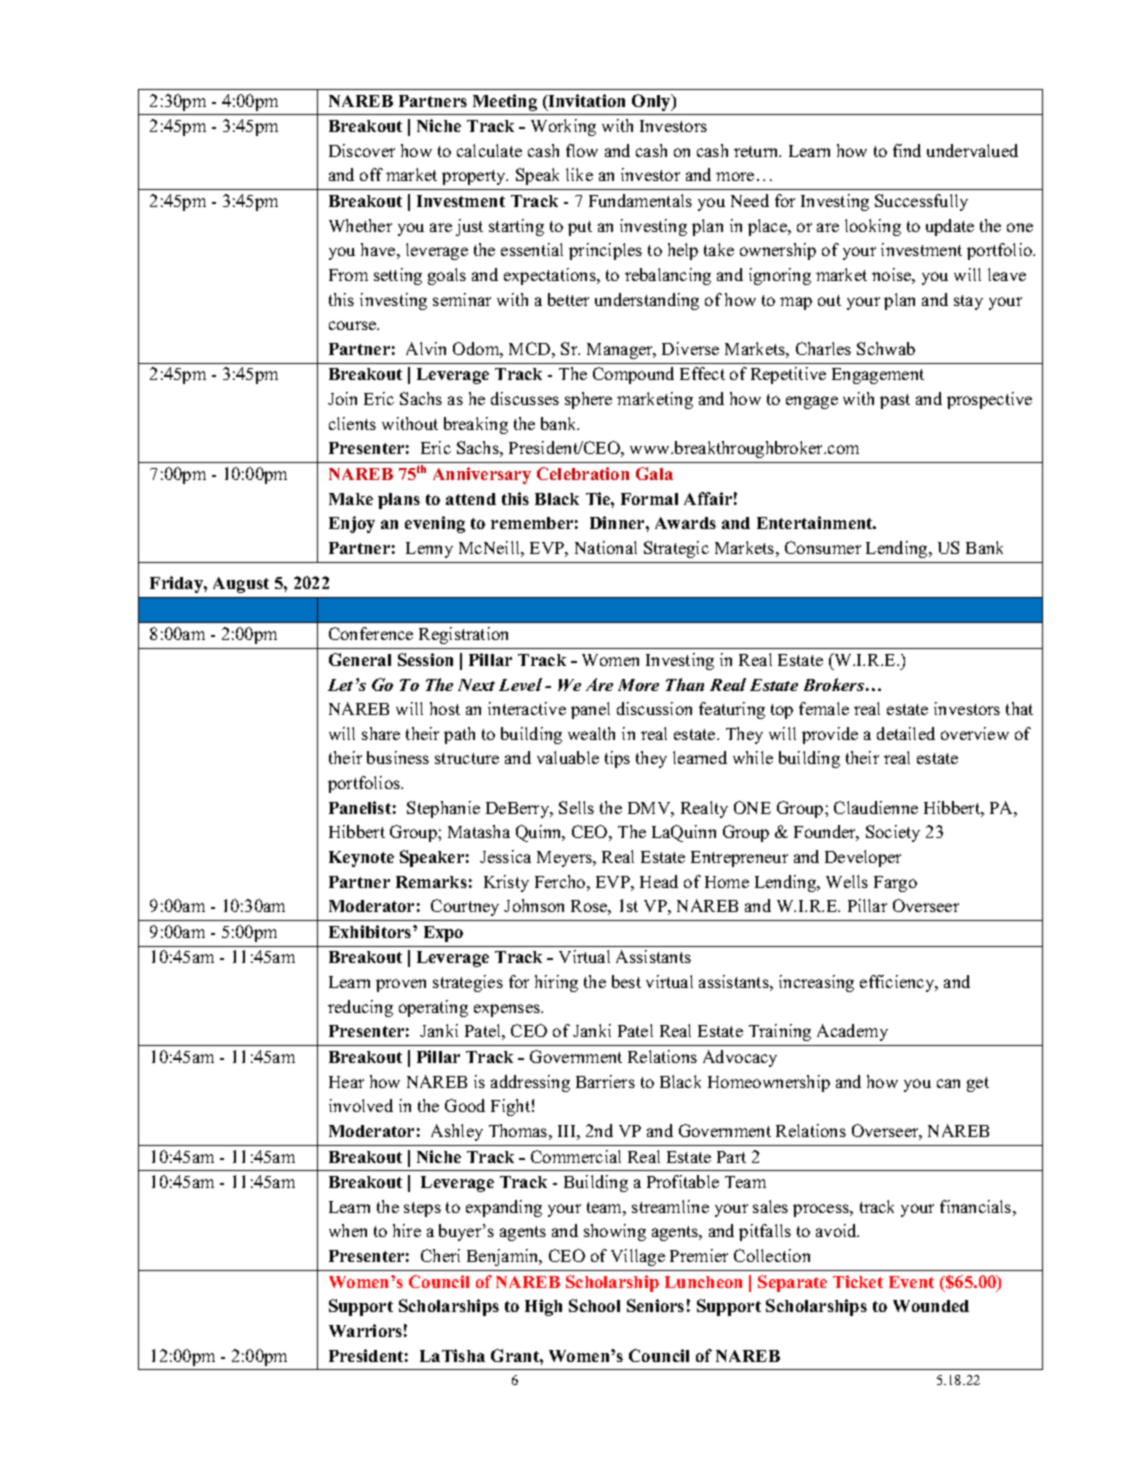  What do you see at coordinates (895, 884) in the document?
I see `Fargo` at bounding box center [895, 884].
